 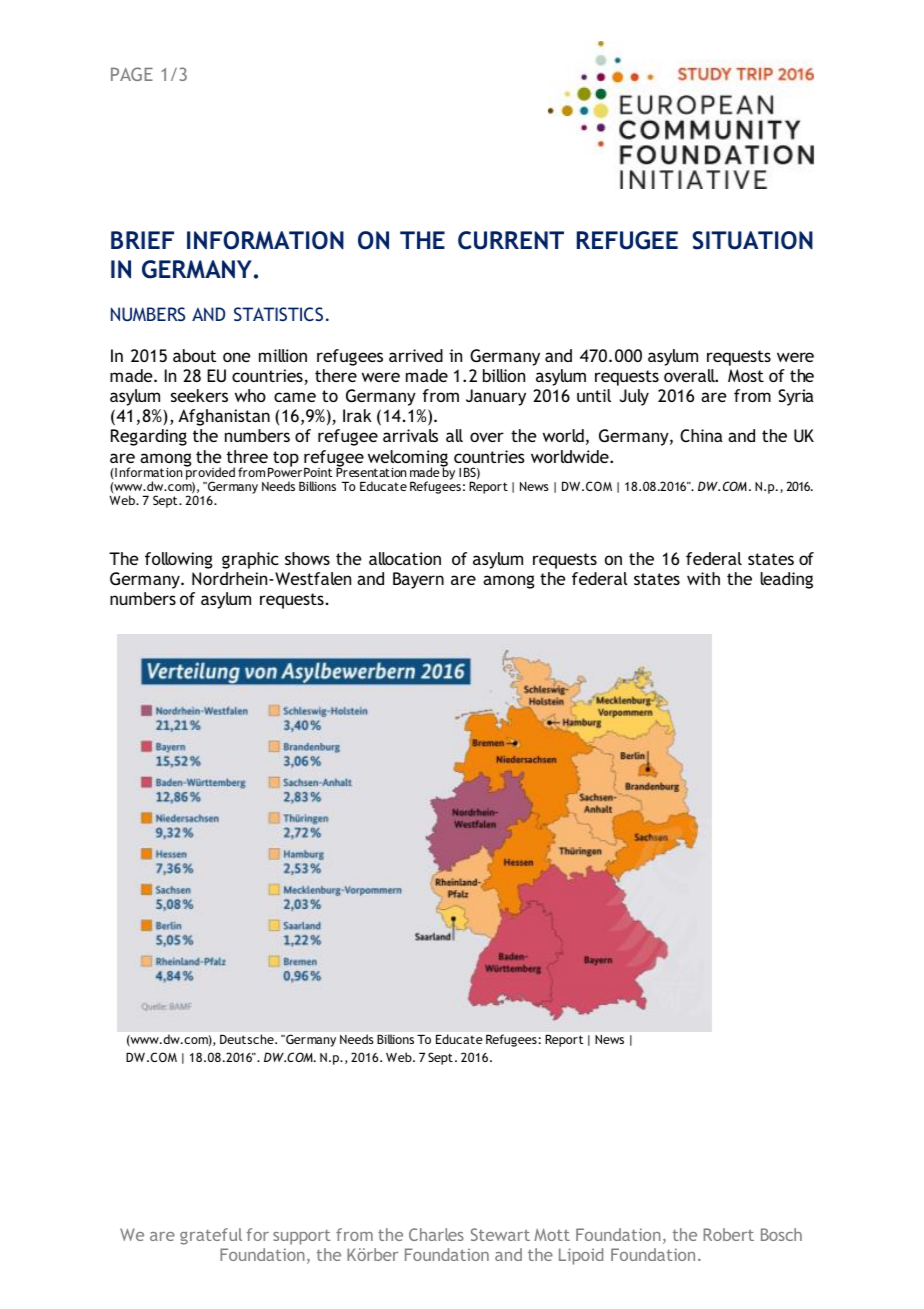 I want to click on following, so click(x=178, y=560).
